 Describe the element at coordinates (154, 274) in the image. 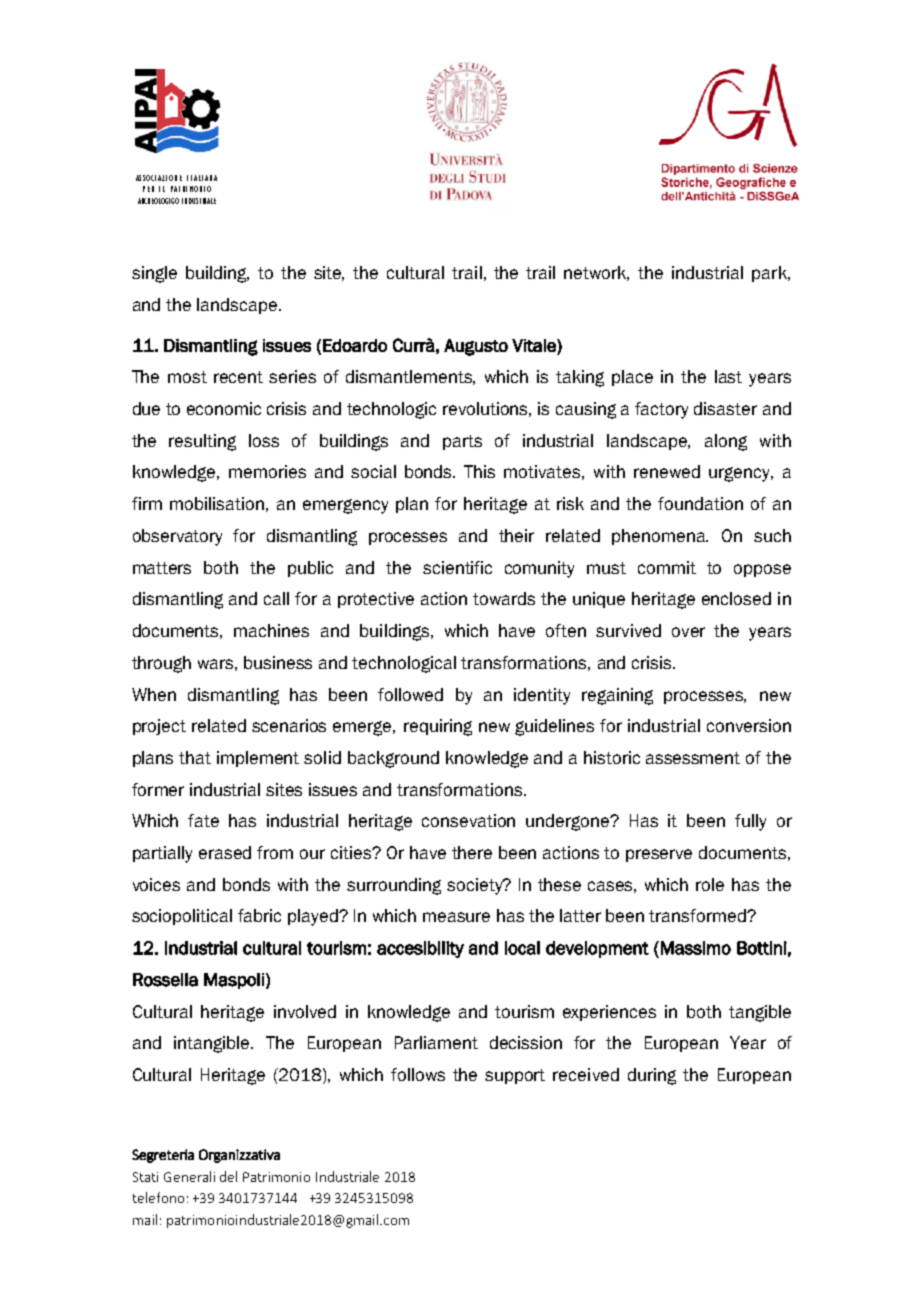

I see `single` at that location.
